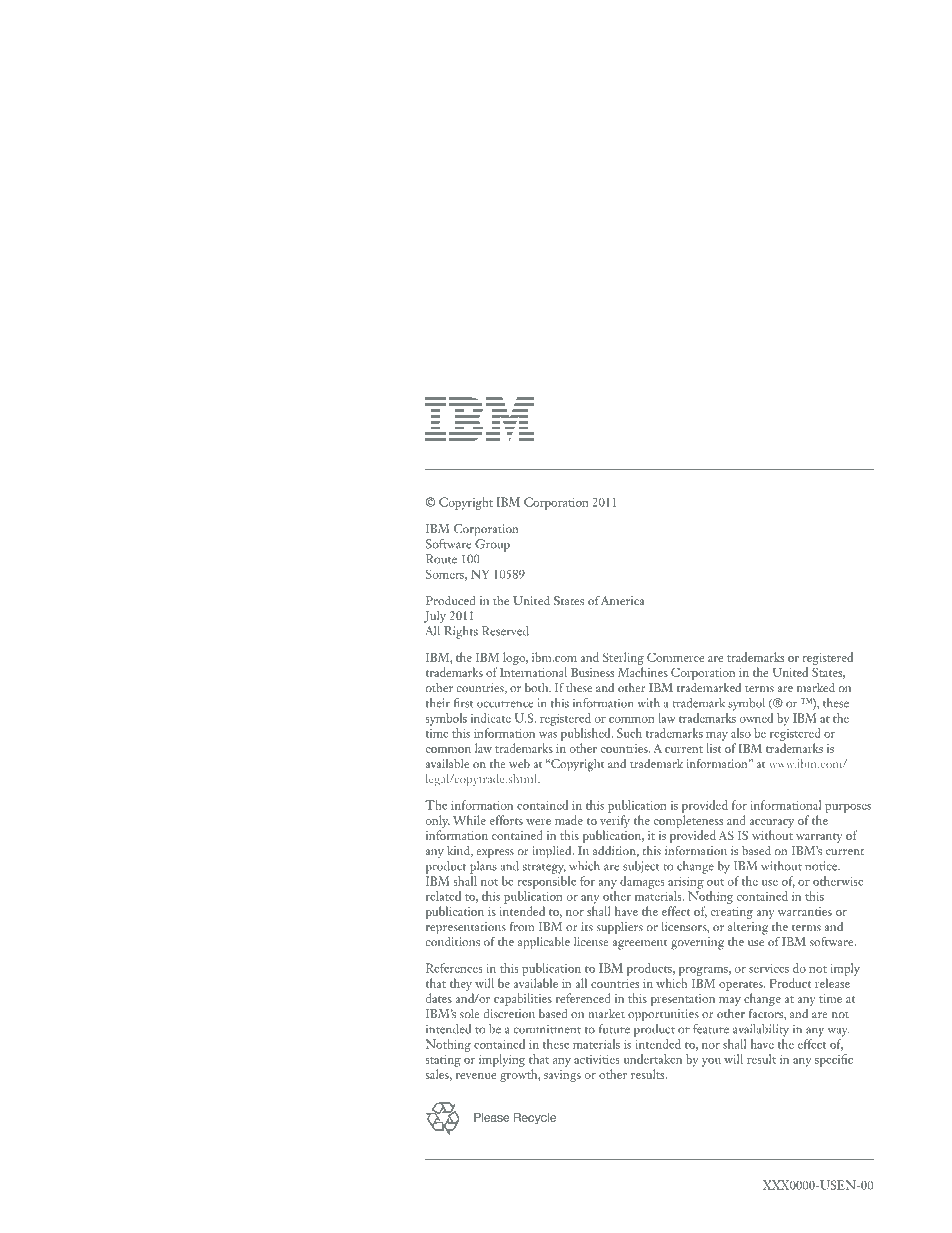 The height and width of the page is (1233, 952). I want to click on America, so click(622, 600).
